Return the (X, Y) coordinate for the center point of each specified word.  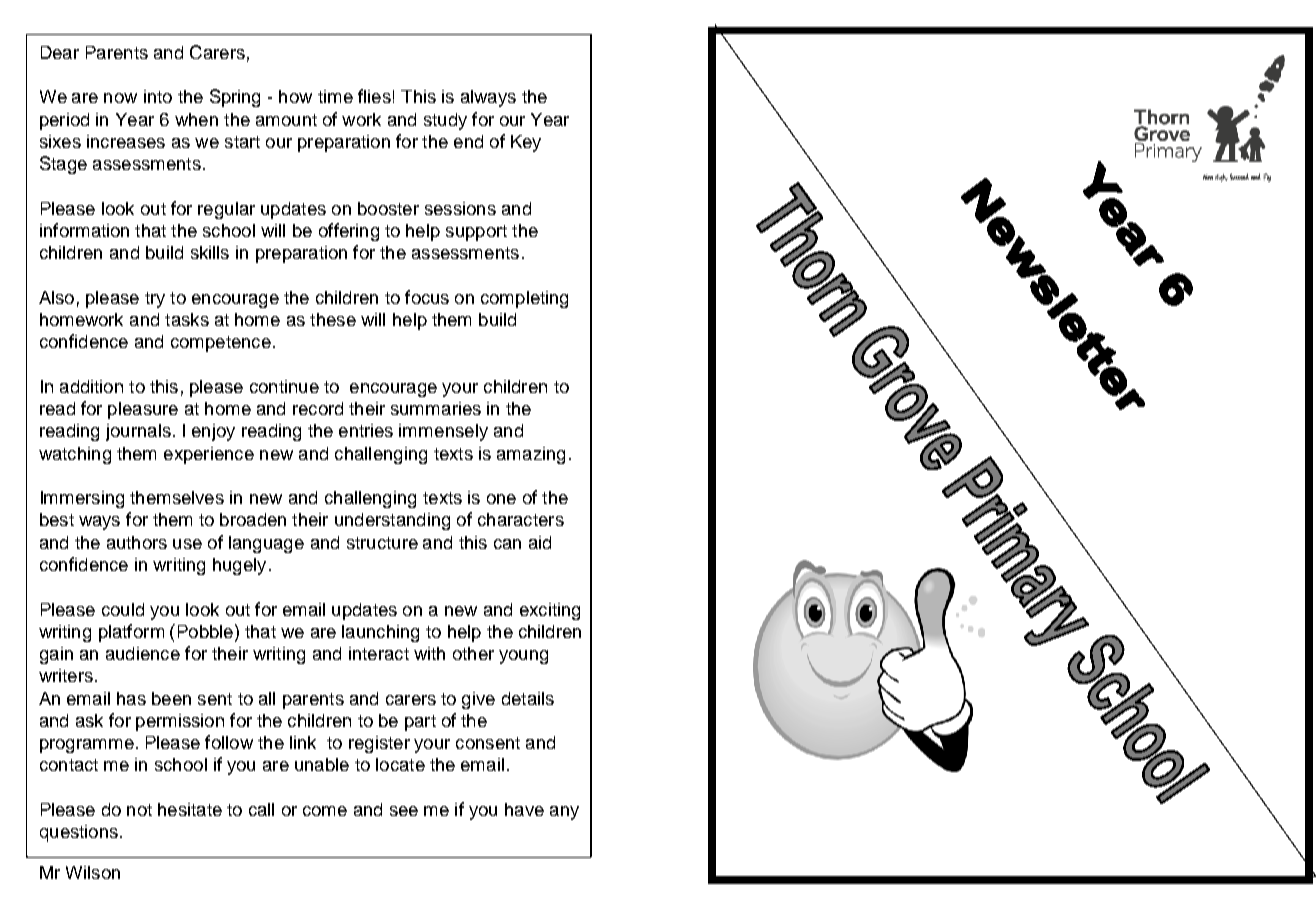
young (523, 657)
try (155, 300)
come (325, 811)
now (120, 98)
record (318, 408)
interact (379, 653)
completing (524, 299)
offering (349, 232)
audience (143, 653)
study (445, 121)
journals (138, 432)
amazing (531, 455)
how (295, 96)
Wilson (93, 872)
